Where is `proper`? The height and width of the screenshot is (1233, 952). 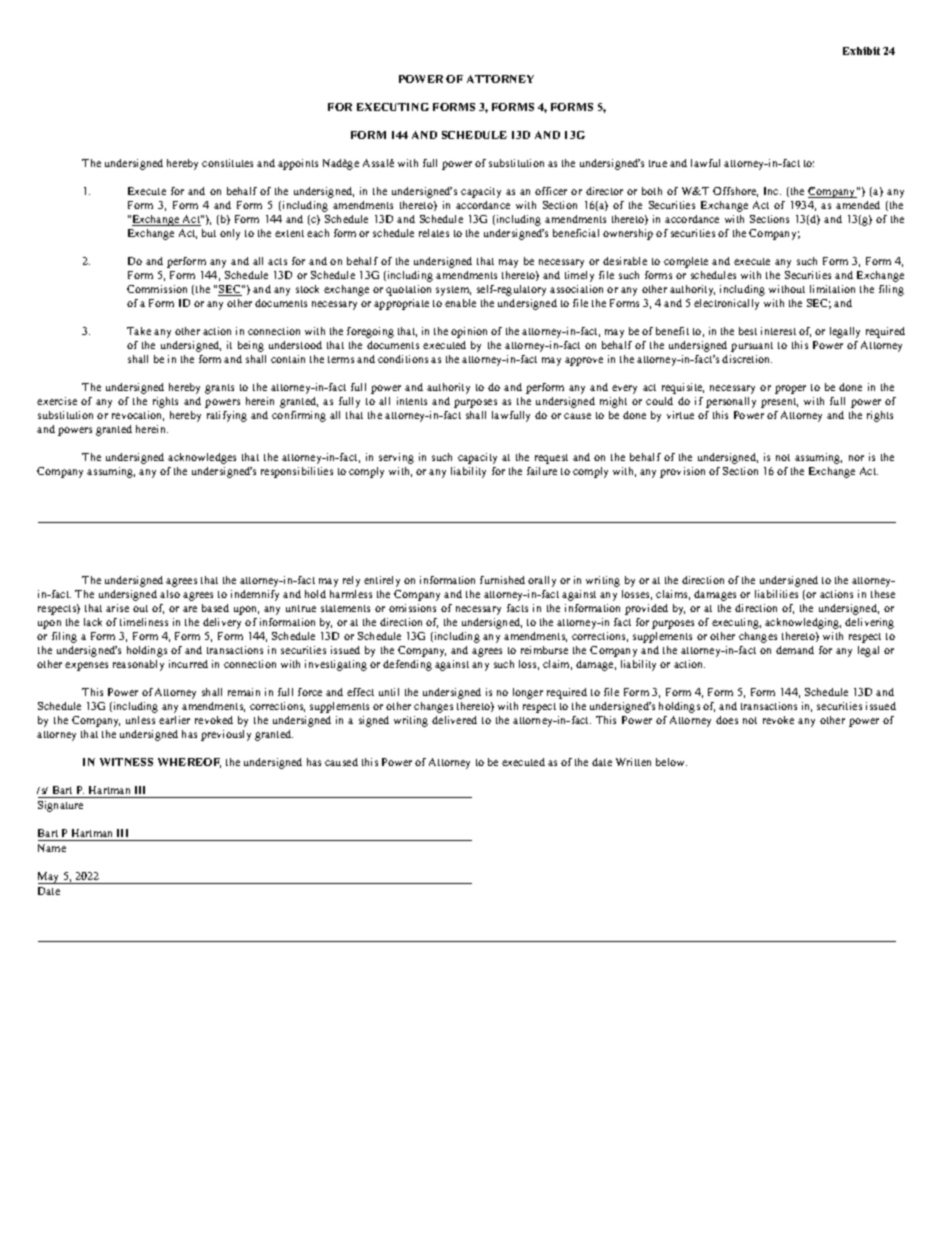
proper is located at coordinates (790, 389).
